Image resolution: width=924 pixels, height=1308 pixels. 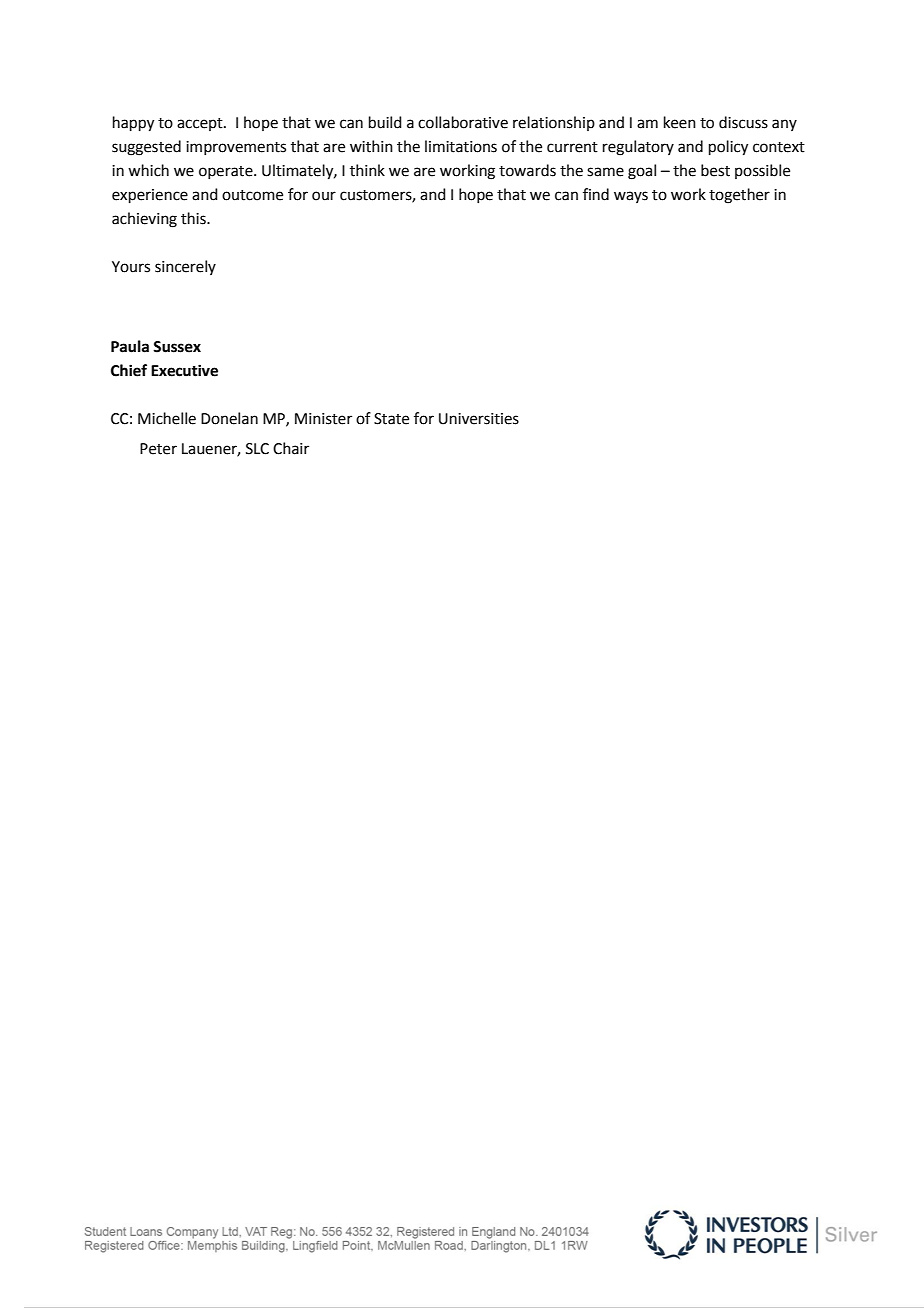 What do you see at coordinates (391, 419) in the screenshot?
I see `State` at bounding box center [391, 419].
